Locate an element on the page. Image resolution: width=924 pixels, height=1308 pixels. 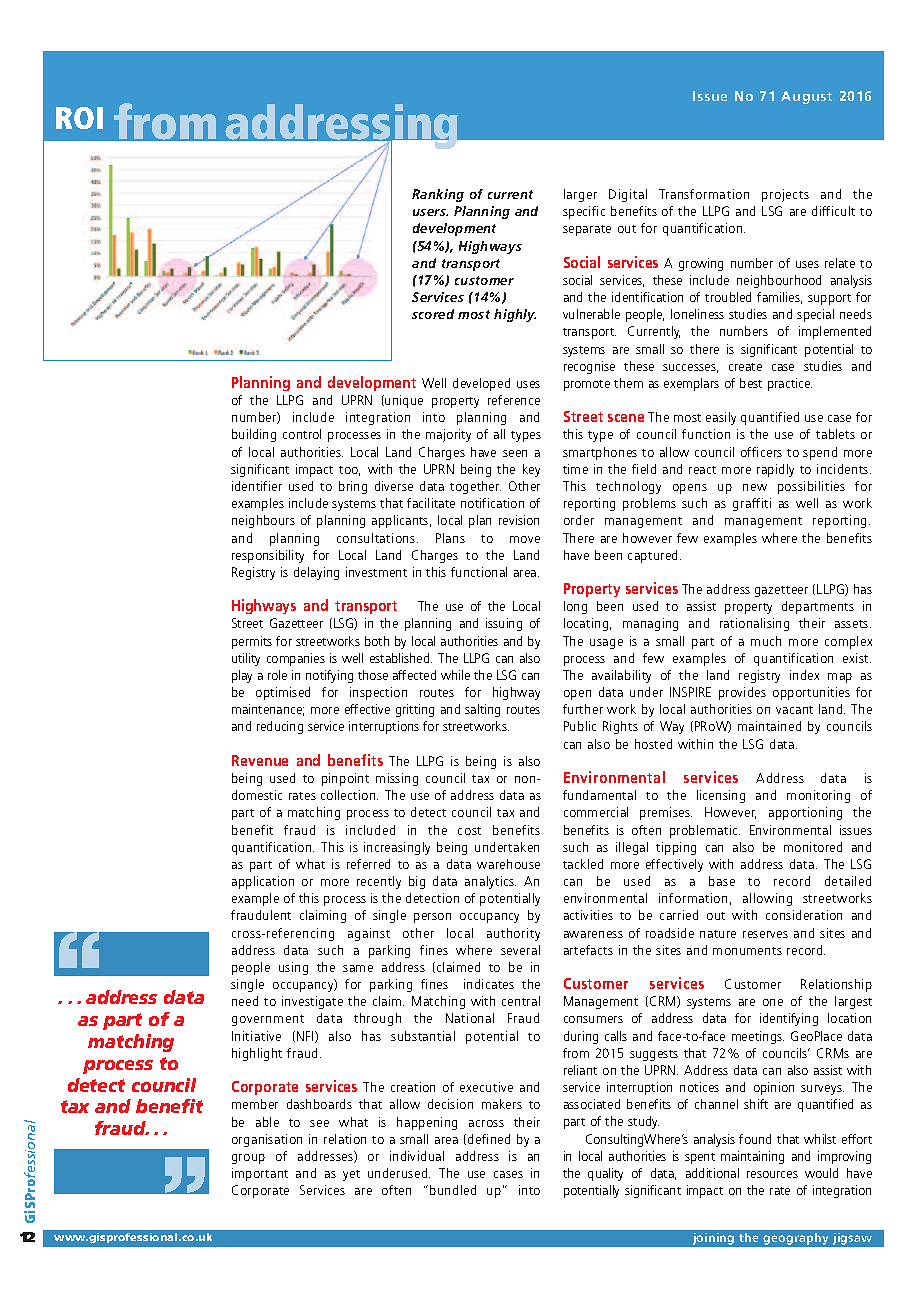
apportioning is located at coordinates (805, 813).
